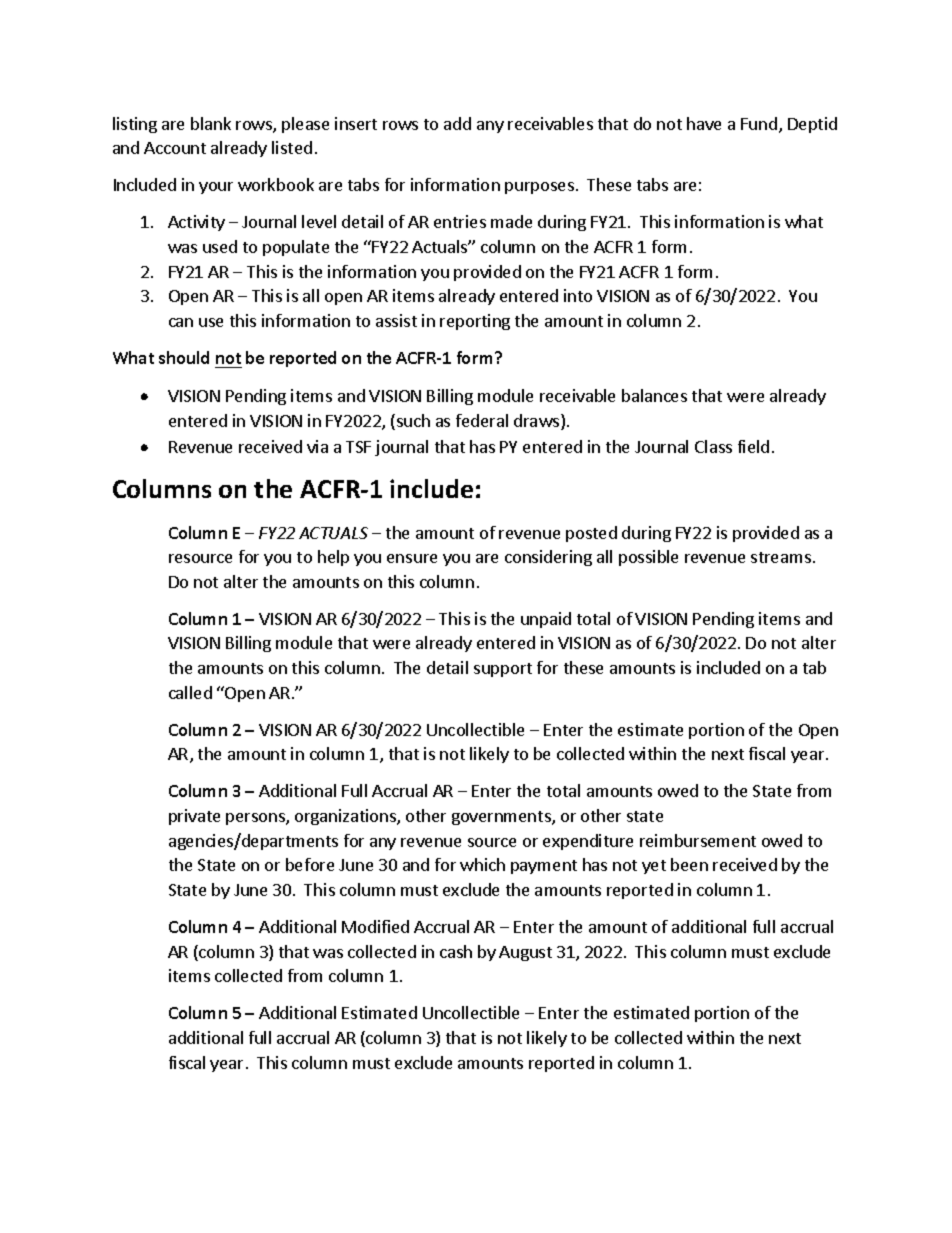  I want to click on possible, so click(648, 558).
